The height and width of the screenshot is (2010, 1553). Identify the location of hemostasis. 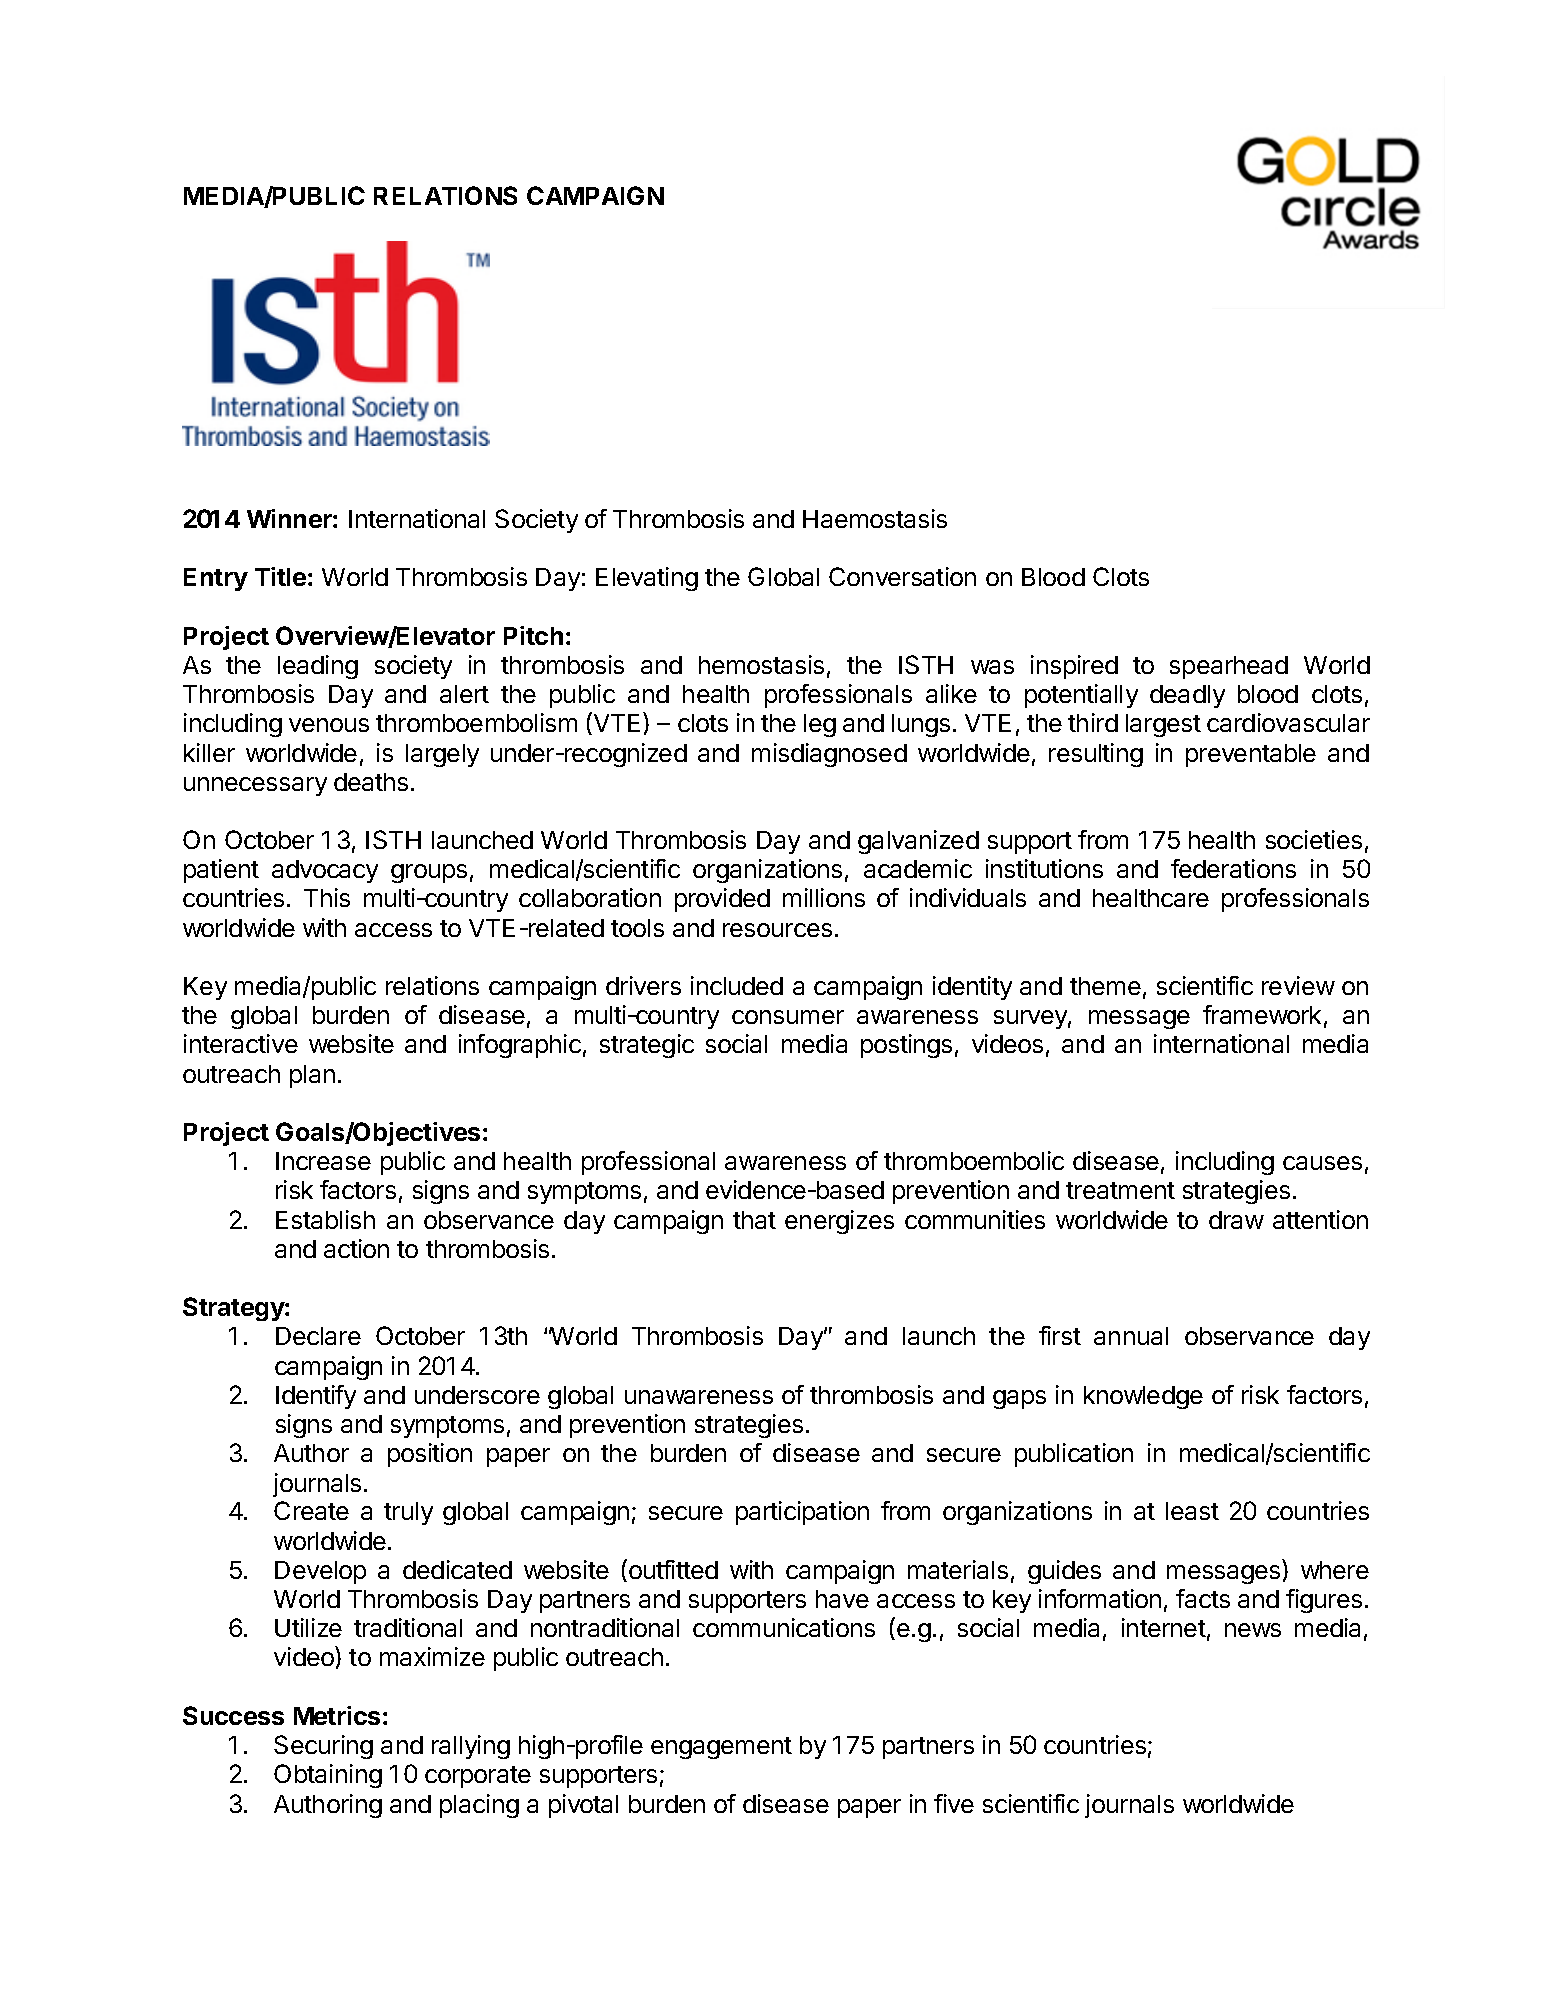
(761, 664).
